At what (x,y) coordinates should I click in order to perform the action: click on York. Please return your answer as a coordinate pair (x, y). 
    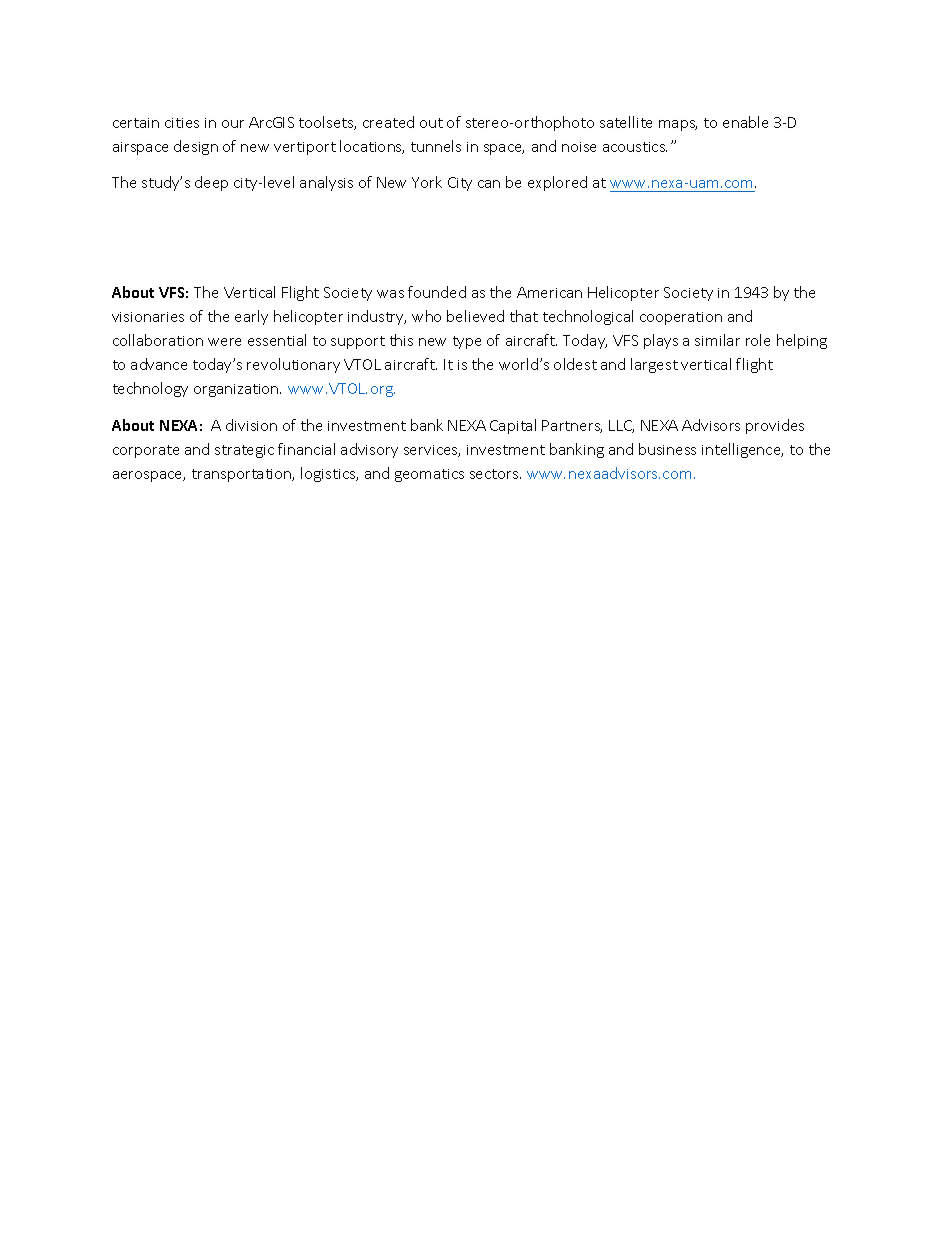
    Looking at the image, I should click on (427, 182).
